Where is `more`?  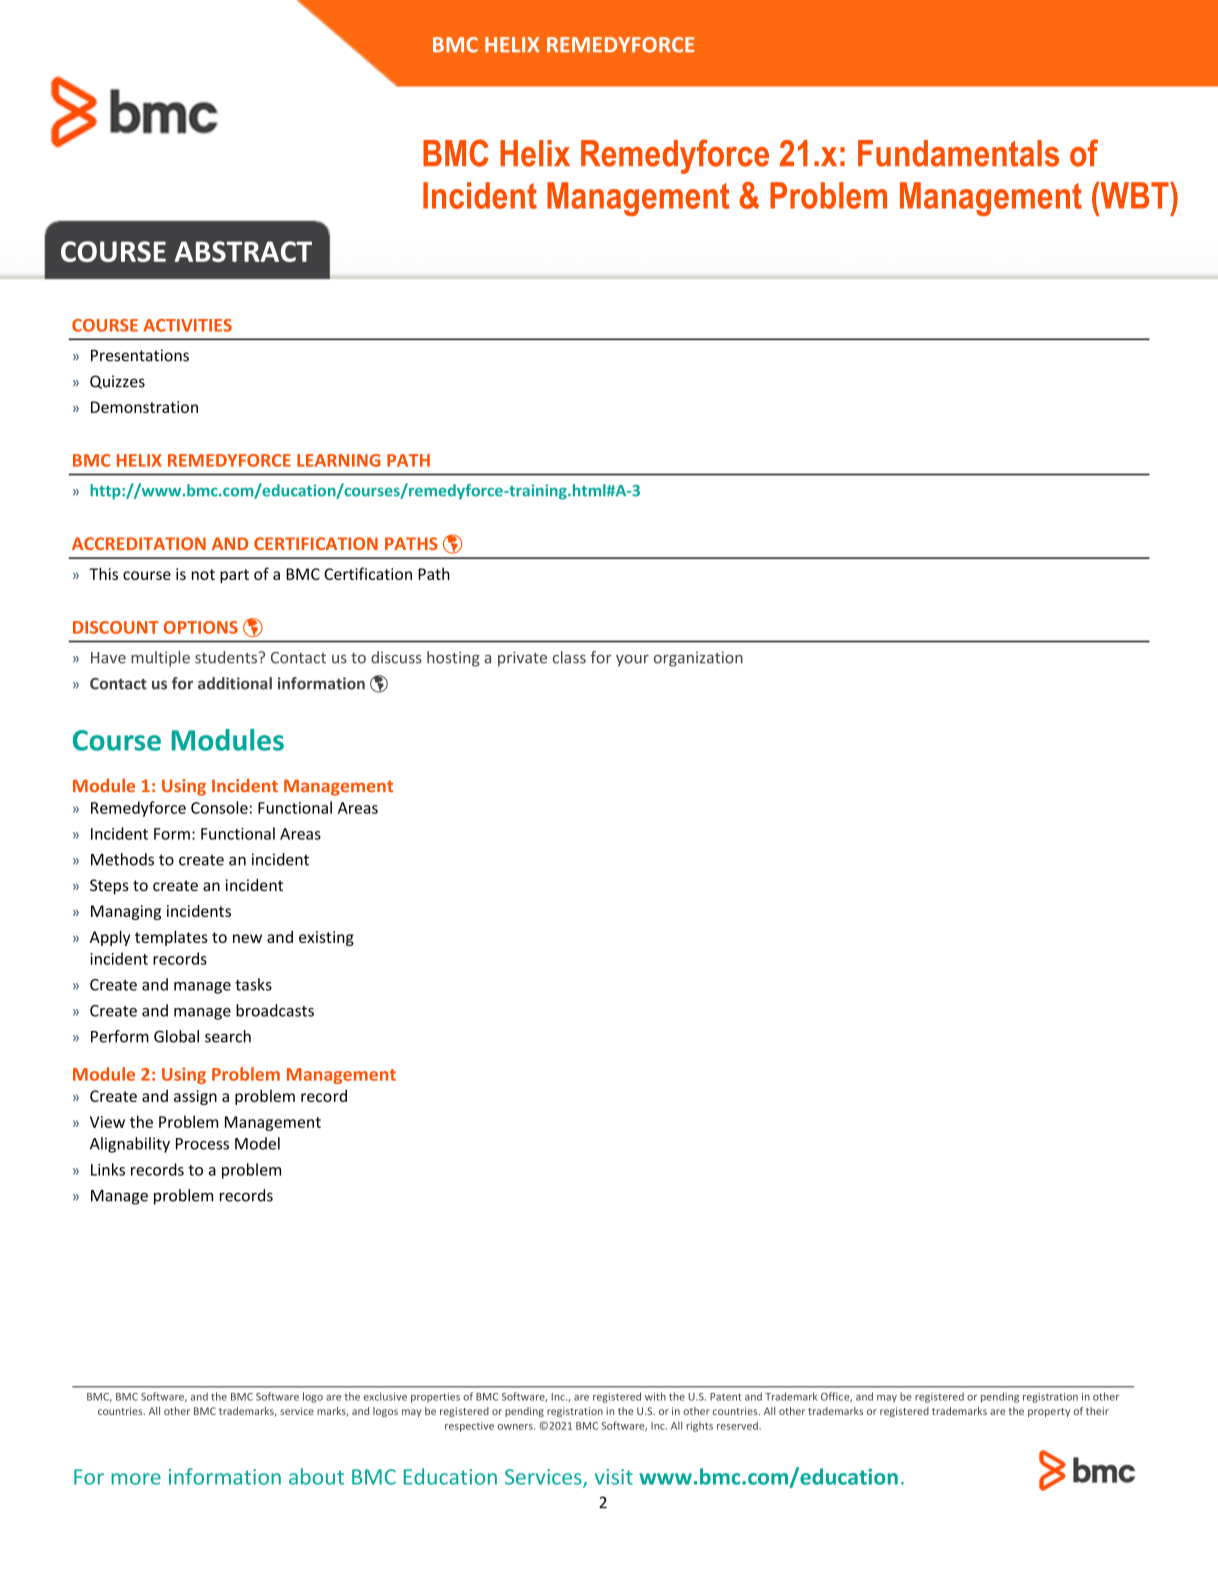 more is located at coordinates (136, 1479).
